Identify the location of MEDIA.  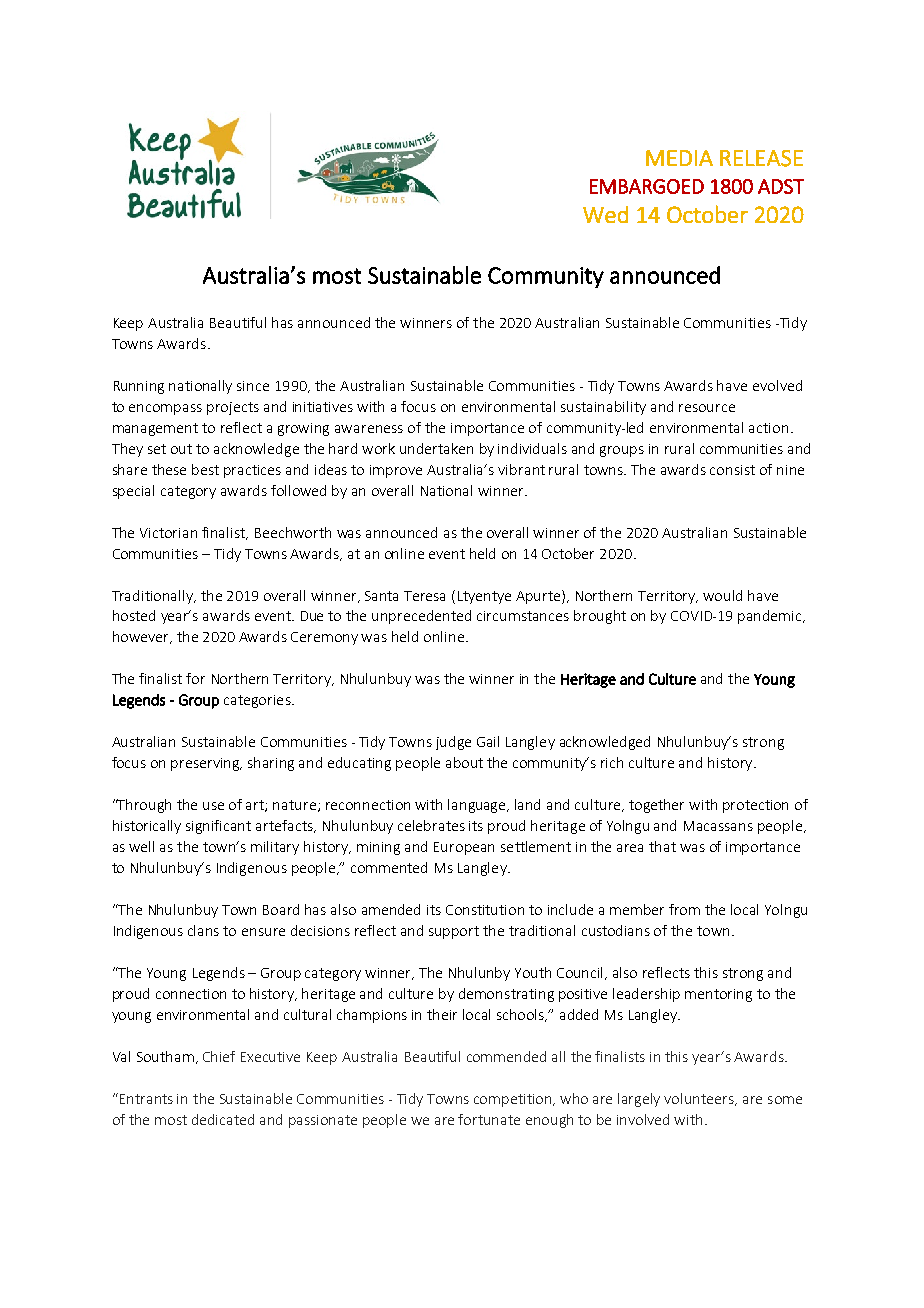
(679, 158).
